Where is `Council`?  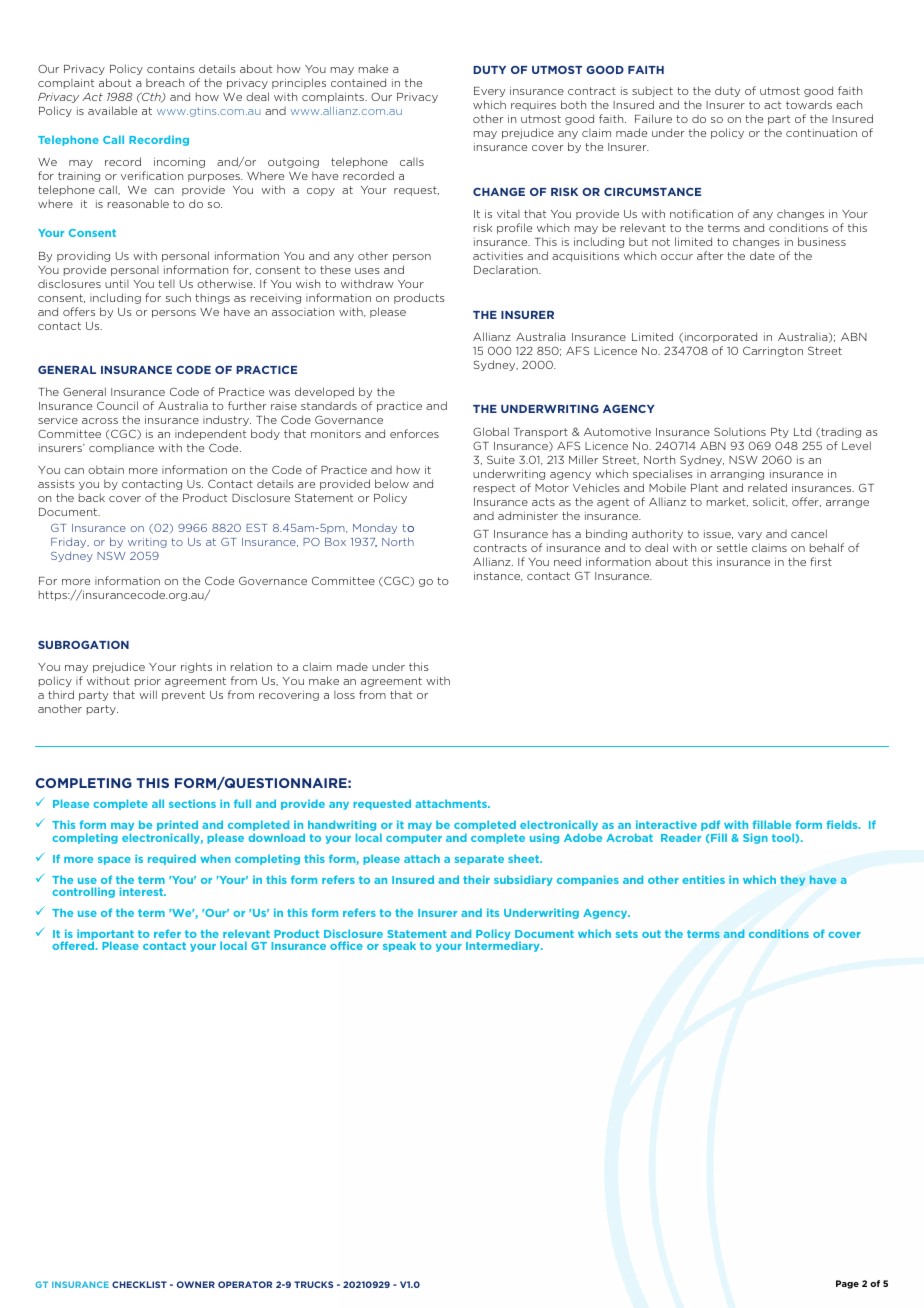
Council is located at coordinates (117, 405).
